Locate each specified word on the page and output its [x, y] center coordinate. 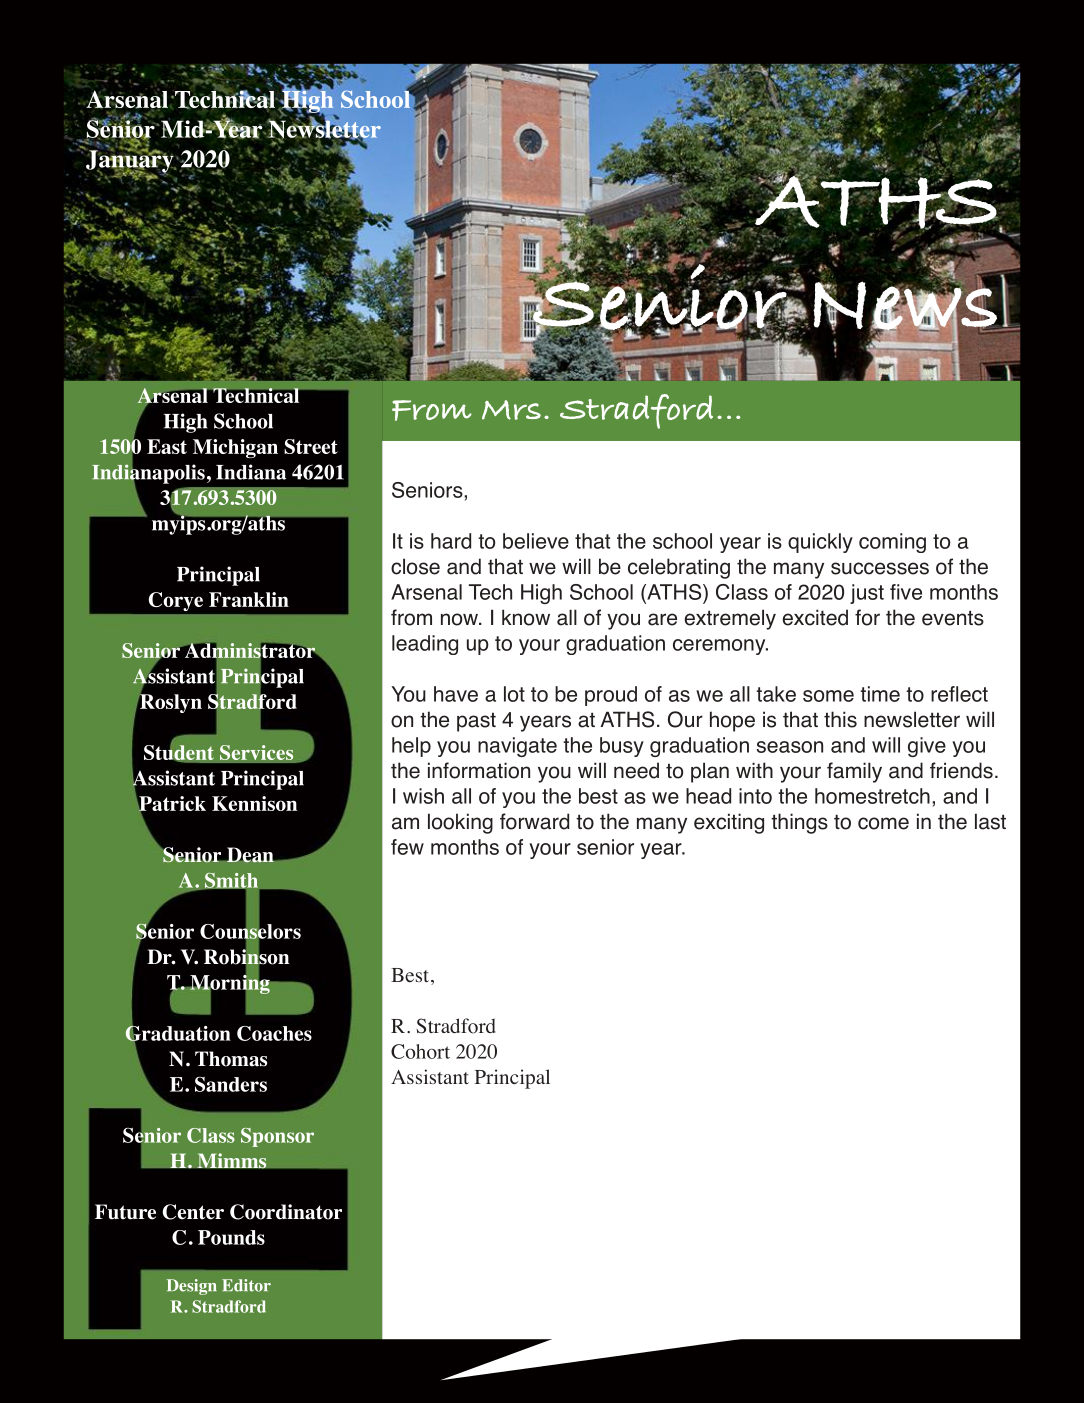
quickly [820, 543]
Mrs [511, 410]
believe [536, 541]
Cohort [420, 1051]
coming [892, 543]
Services [257, 754]
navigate [517, 747]
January [130, 161]
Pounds [231, 1237]
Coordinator [286, 1212]
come [883, 823]
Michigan [235, 448]
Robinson [246, 957]
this [840, 719]
